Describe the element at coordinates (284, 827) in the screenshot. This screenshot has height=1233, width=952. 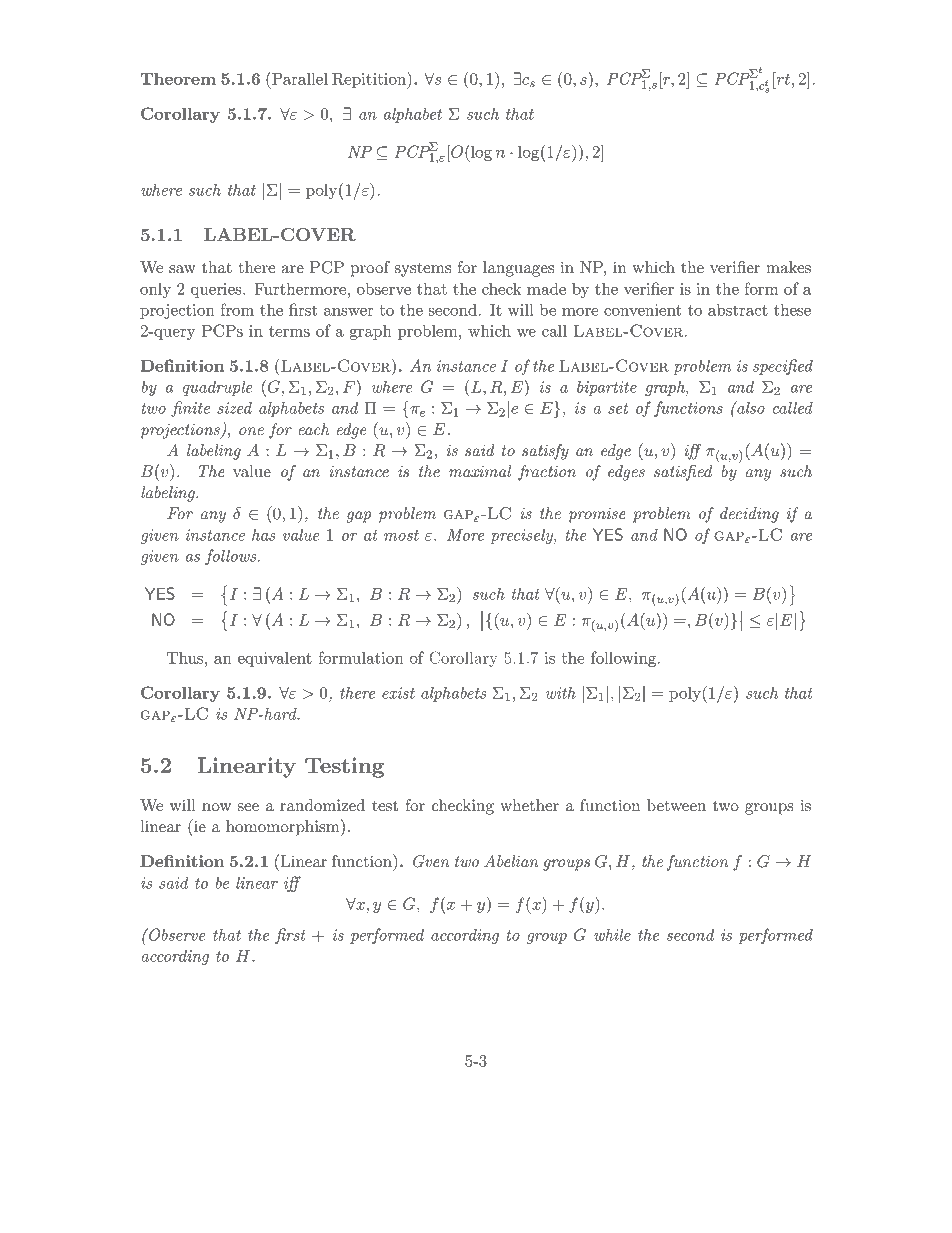
I see `homomorphism` at that location.
